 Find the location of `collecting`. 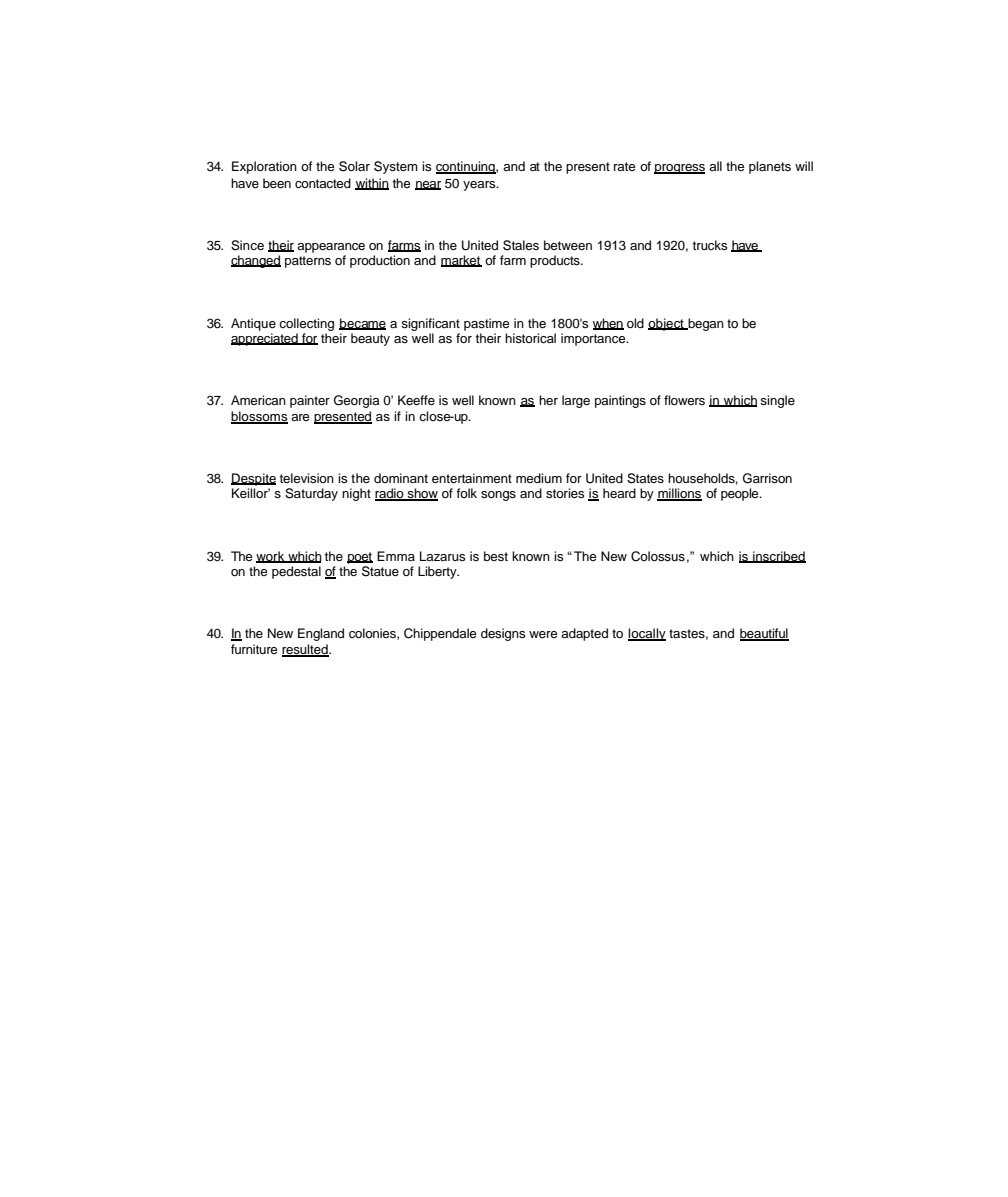

collecting is located at coordinates (306, 324).
